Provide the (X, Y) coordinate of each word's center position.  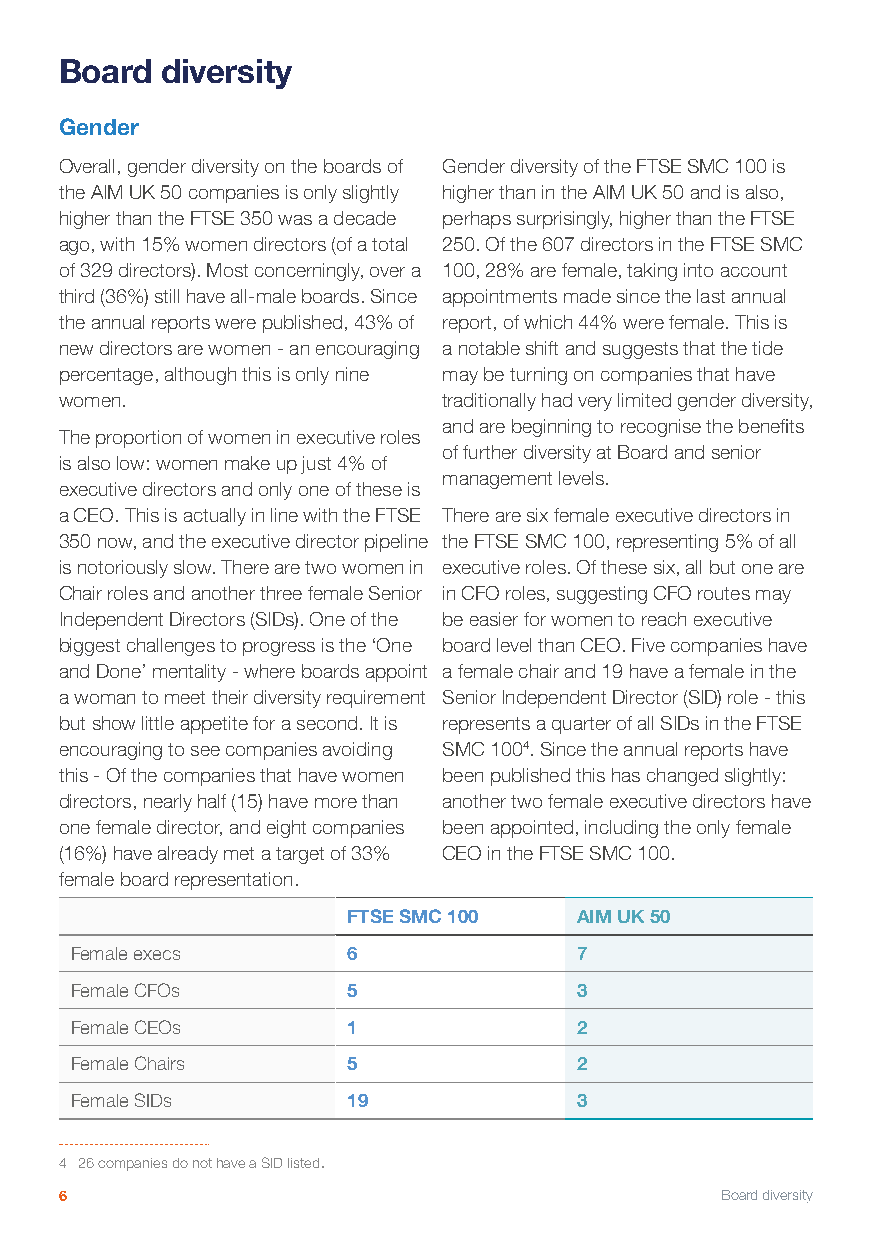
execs (157, 955)
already (188, 855)
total (389, 244)
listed (303, 1163)
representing (667, 543)
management (497, 480)
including (621, 829)
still (167, 296)
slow (194, 567)
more (336, 803)
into (698, 270)
